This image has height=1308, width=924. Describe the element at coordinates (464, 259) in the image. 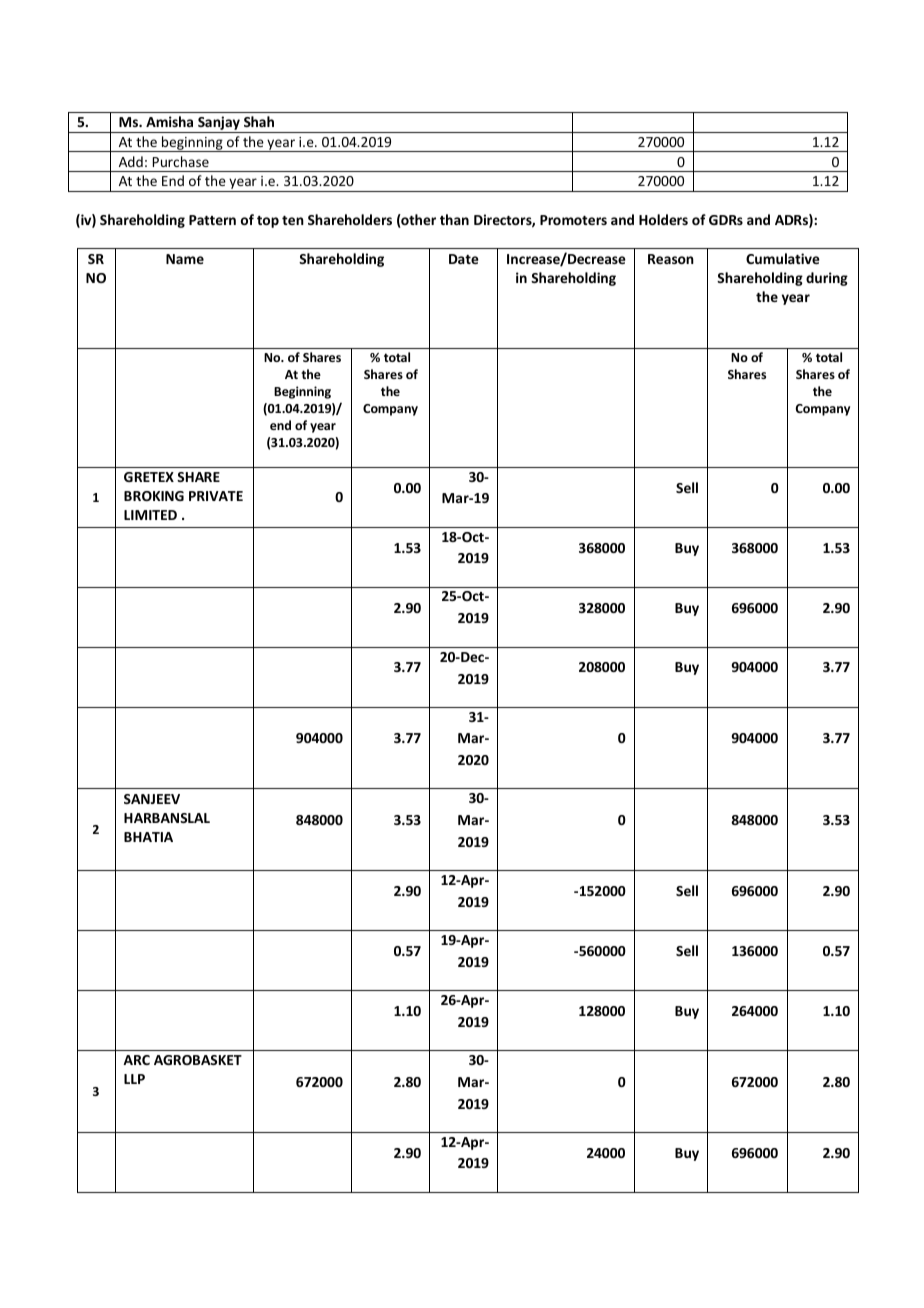

I see `Date` at that location.
